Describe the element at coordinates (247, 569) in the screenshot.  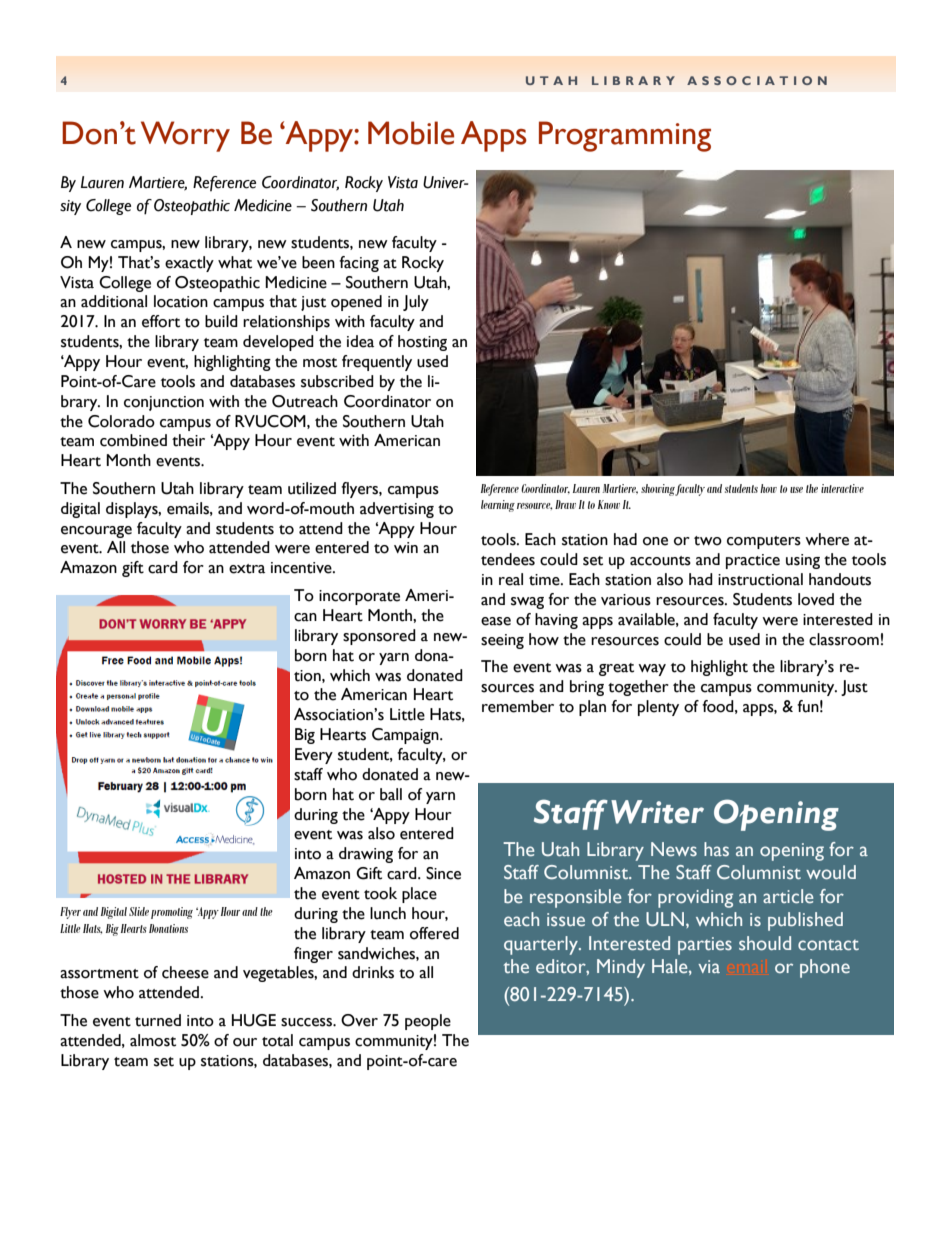
I see `extra` at that location.
